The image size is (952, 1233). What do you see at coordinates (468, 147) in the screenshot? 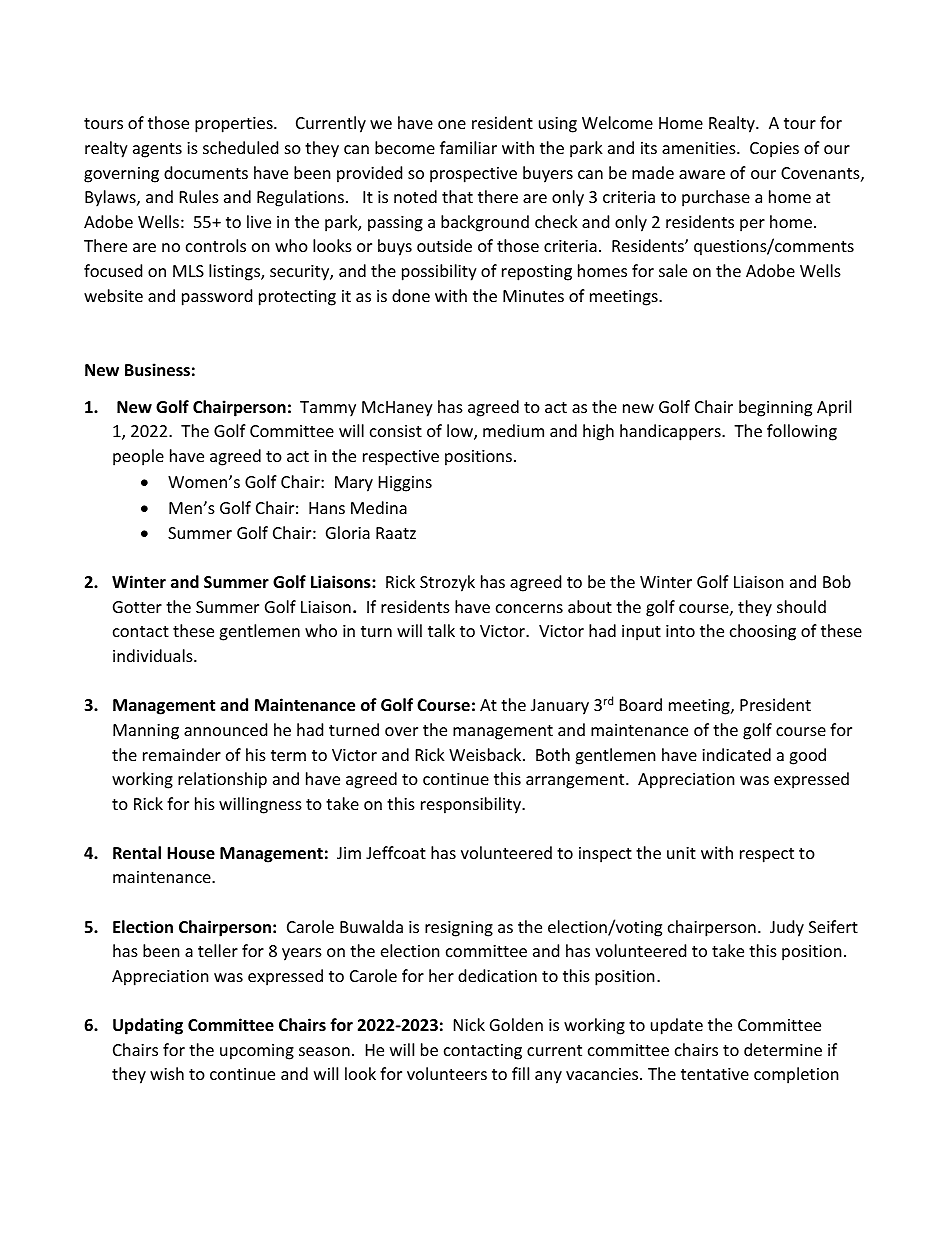
I see `familiar` at bounding box center [468, 147].
